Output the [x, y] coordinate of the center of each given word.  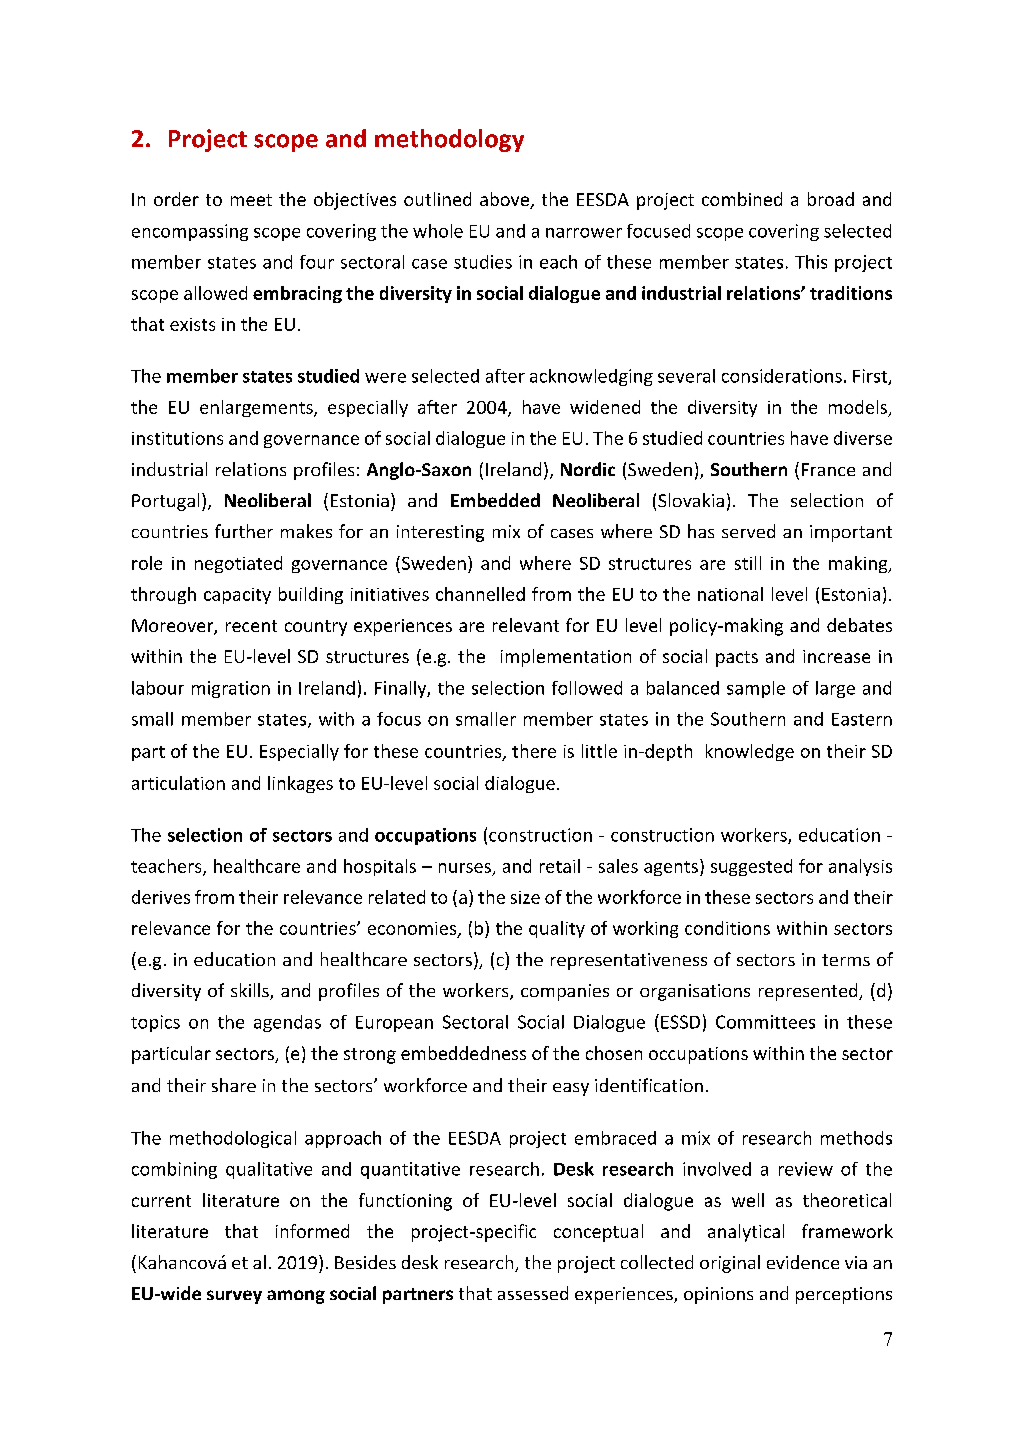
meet [251, 200]
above [505, 200]
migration [231, 689]
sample [756, 689]
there [534, 751]
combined [742, 199]
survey [234, 1297]
